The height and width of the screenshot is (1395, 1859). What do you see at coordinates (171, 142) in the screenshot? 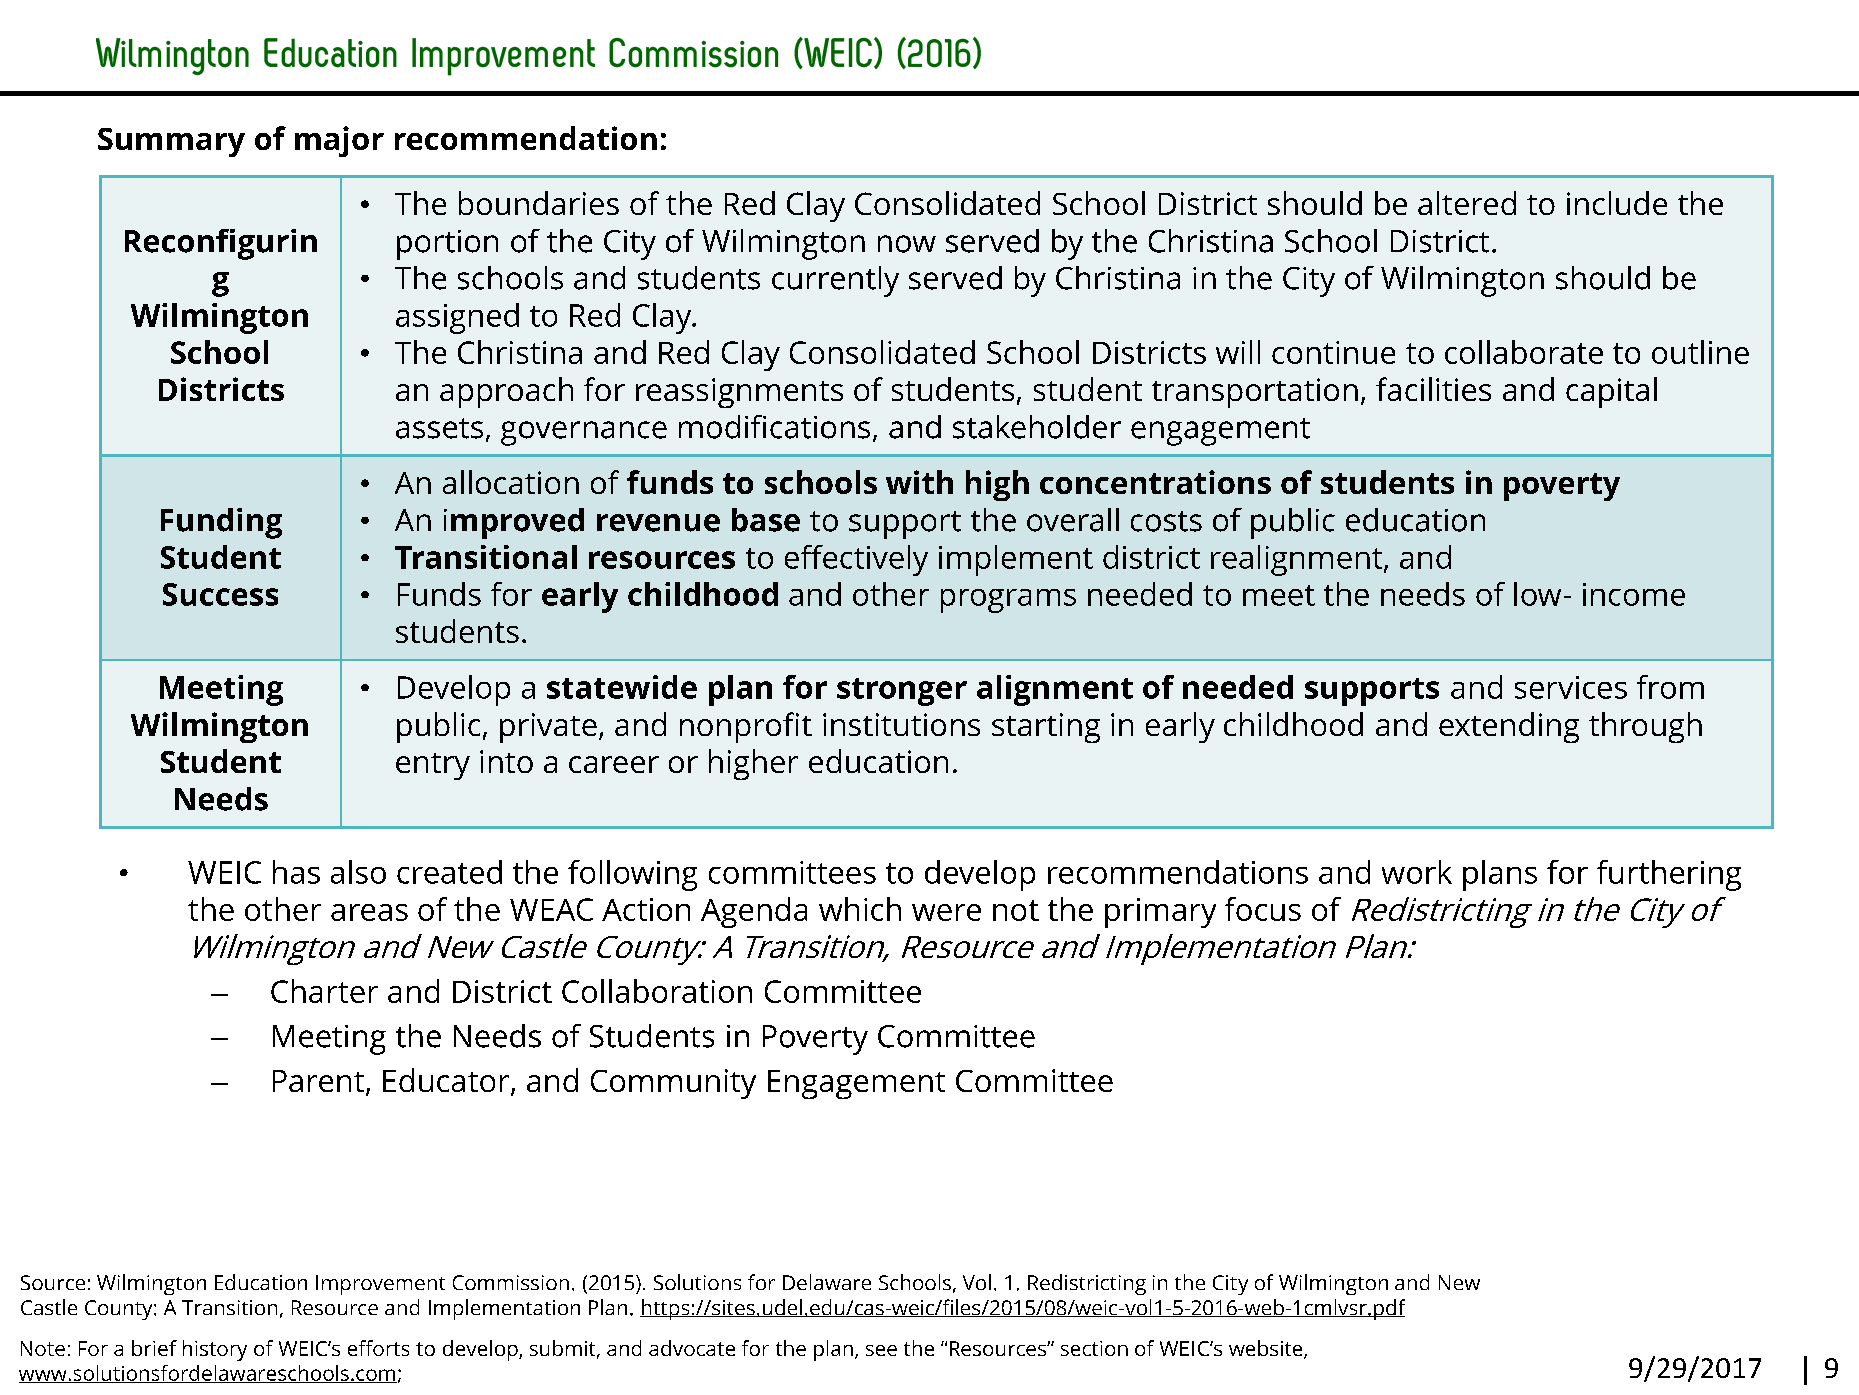
I see `Summary` at bounding box center [171, 142].
